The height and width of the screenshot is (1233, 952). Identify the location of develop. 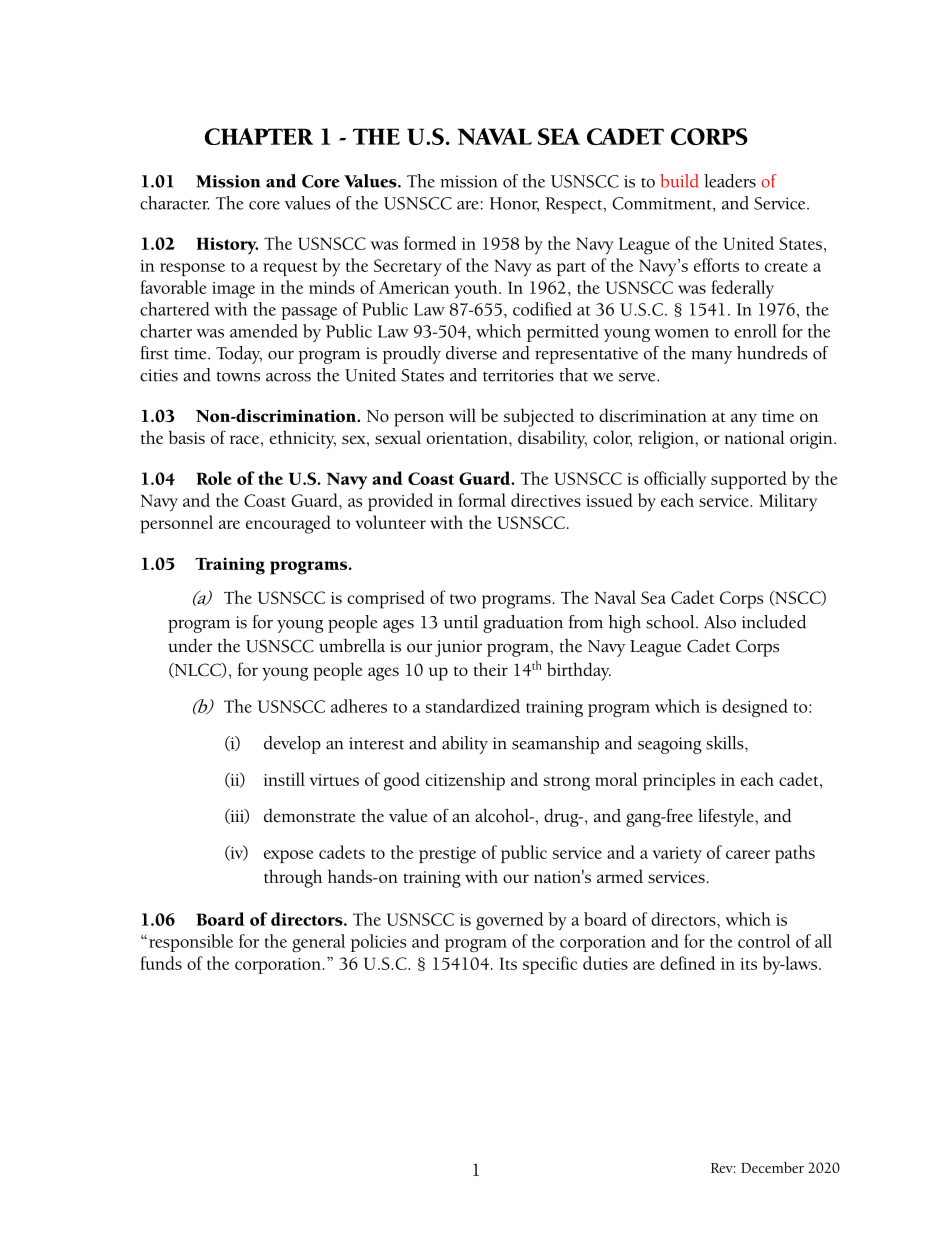
(292, 745).
